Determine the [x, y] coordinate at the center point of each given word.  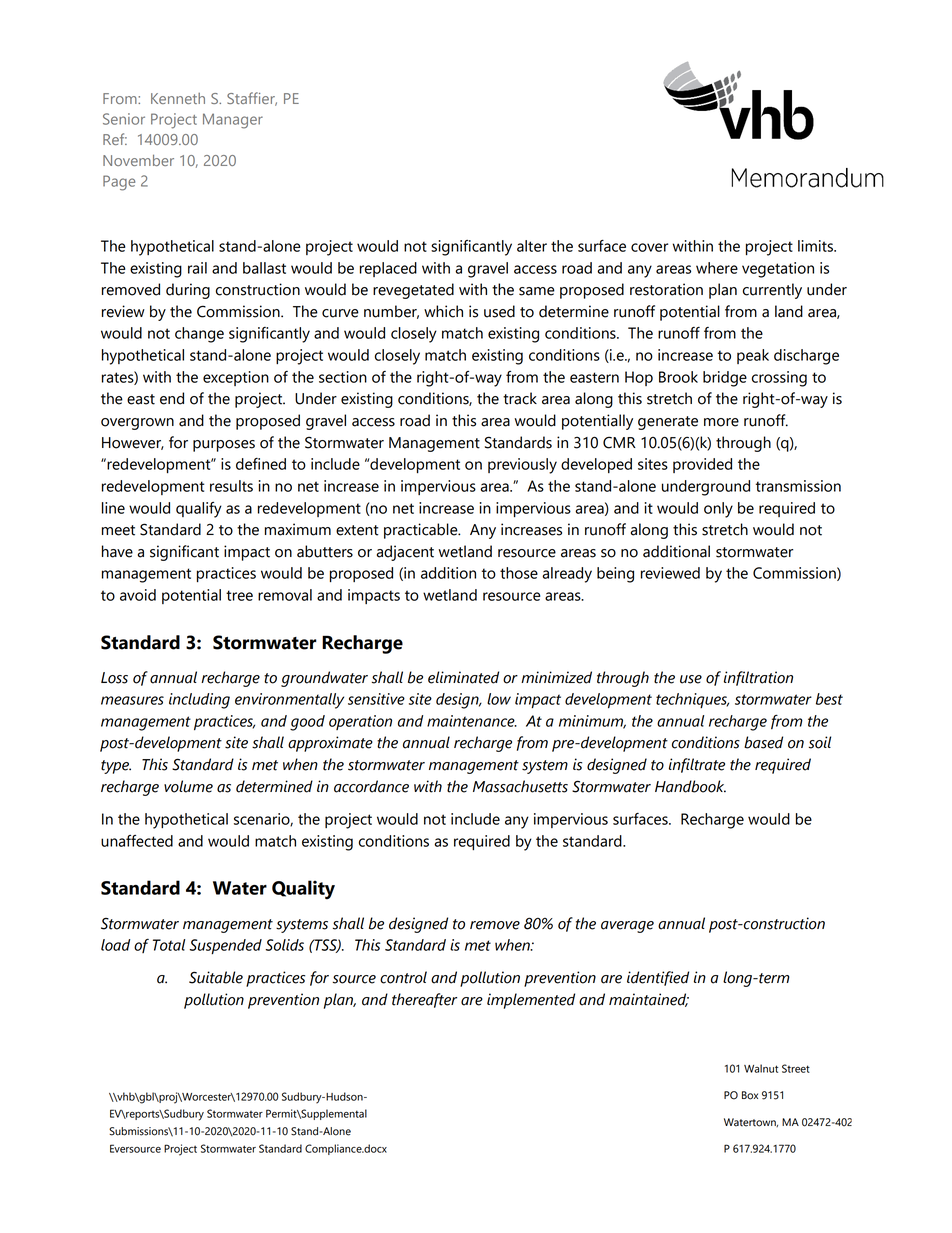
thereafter [424, 1000]
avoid [138, 595]
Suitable [216, 977]
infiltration [758, 678]
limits [817, 246]
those [519, 573]
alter [532, 246]
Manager [233, 121]
